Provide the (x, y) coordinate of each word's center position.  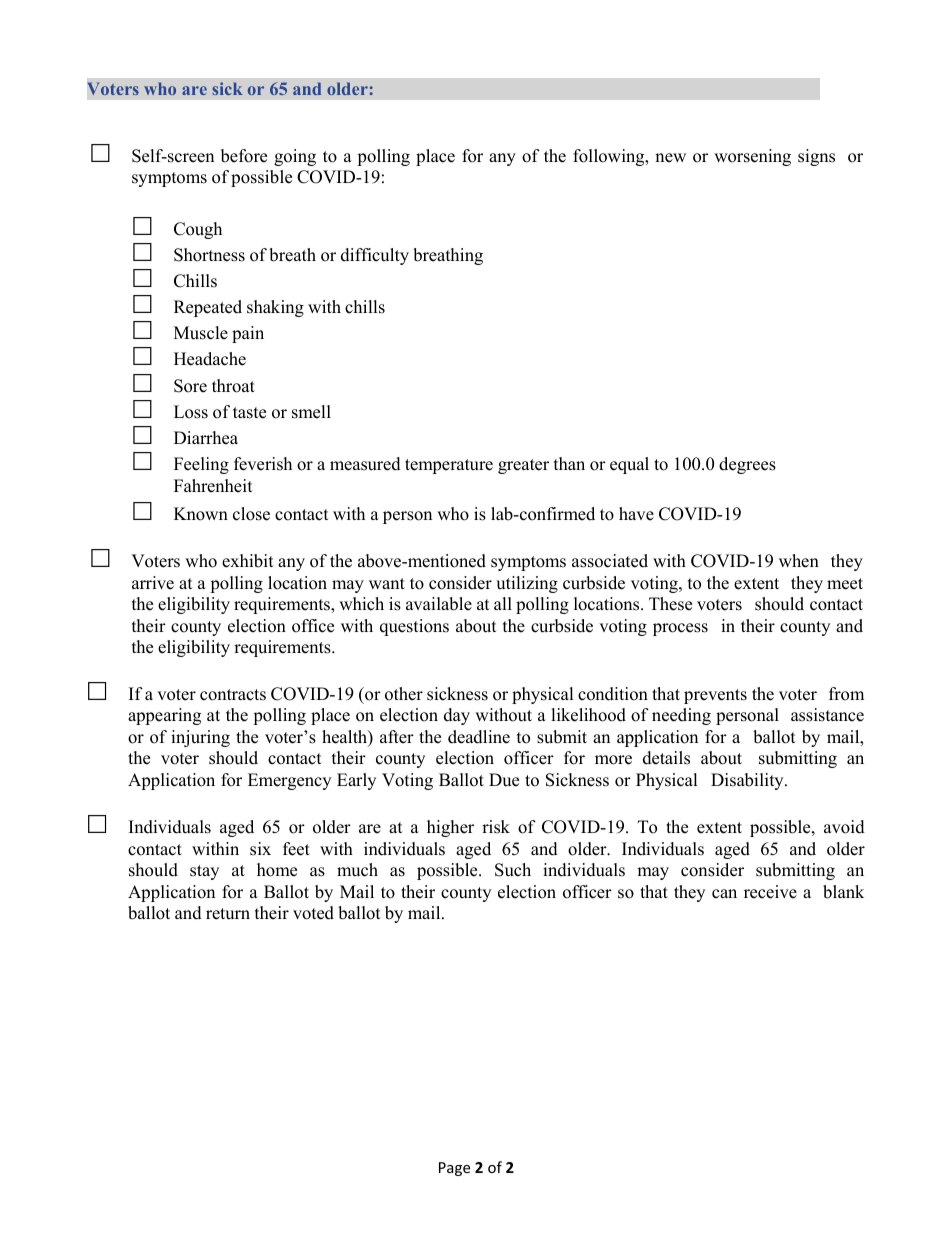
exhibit (248, 561)
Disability (748, 781)
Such (513, 870)
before (244, 156)
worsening (752, 157)
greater (523, 466)
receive (770, 892)
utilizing (527, 584)
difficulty (375, 256)
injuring (200, 738)
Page (454, 1169)
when (799, 561)
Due (504, 780)
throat (233, 386)
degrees (747, 465)
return (228, 914)
